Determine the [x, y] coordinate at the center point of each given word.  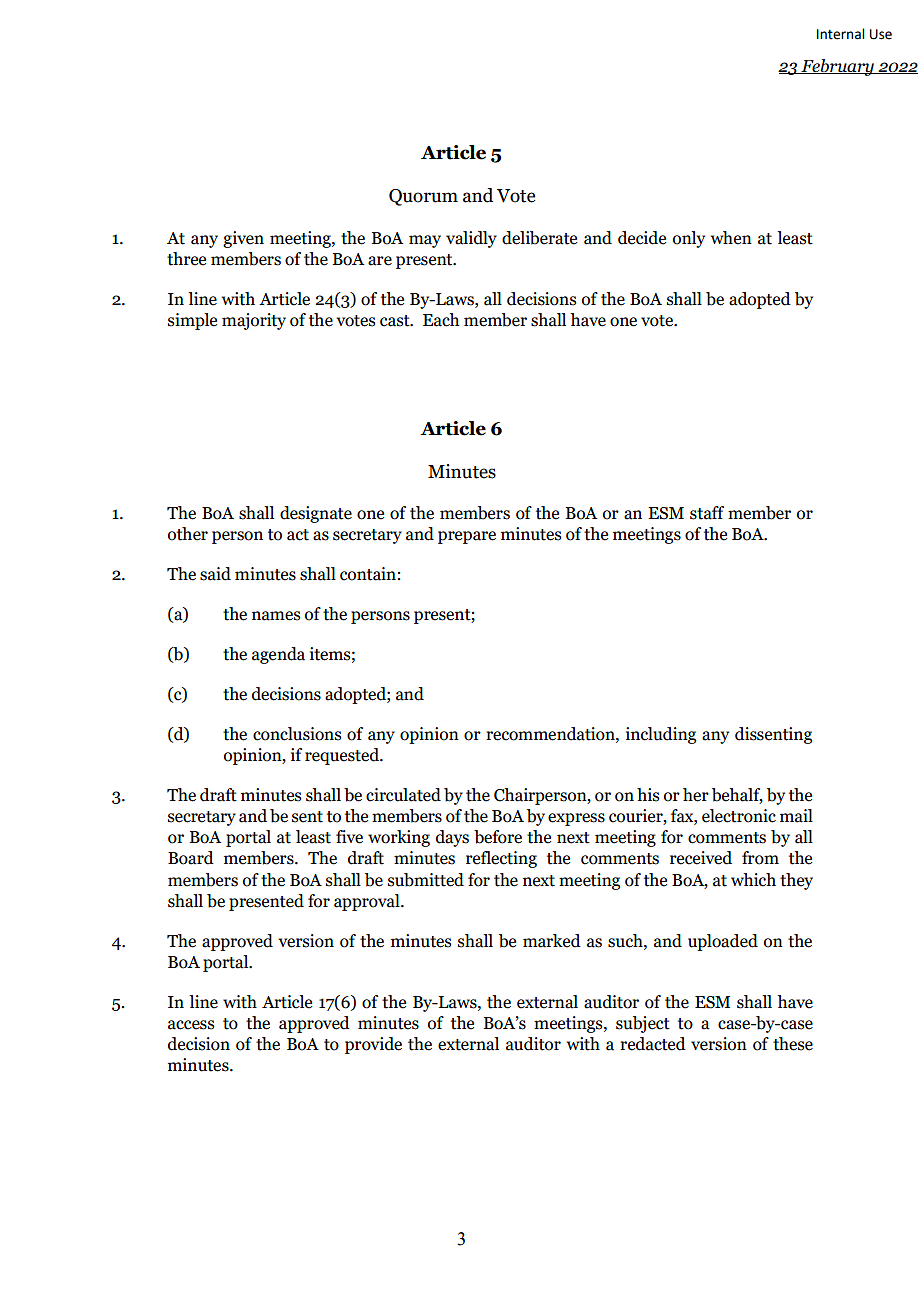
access [191, 1025]
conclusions [297, 734]
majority [254, 321]
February [838, 67]
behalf [737, 796]
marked [552, 941]
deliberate [539, 238]
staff [707, 513]
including [661, 735]
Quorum [423, 197]
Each [441, 320]
